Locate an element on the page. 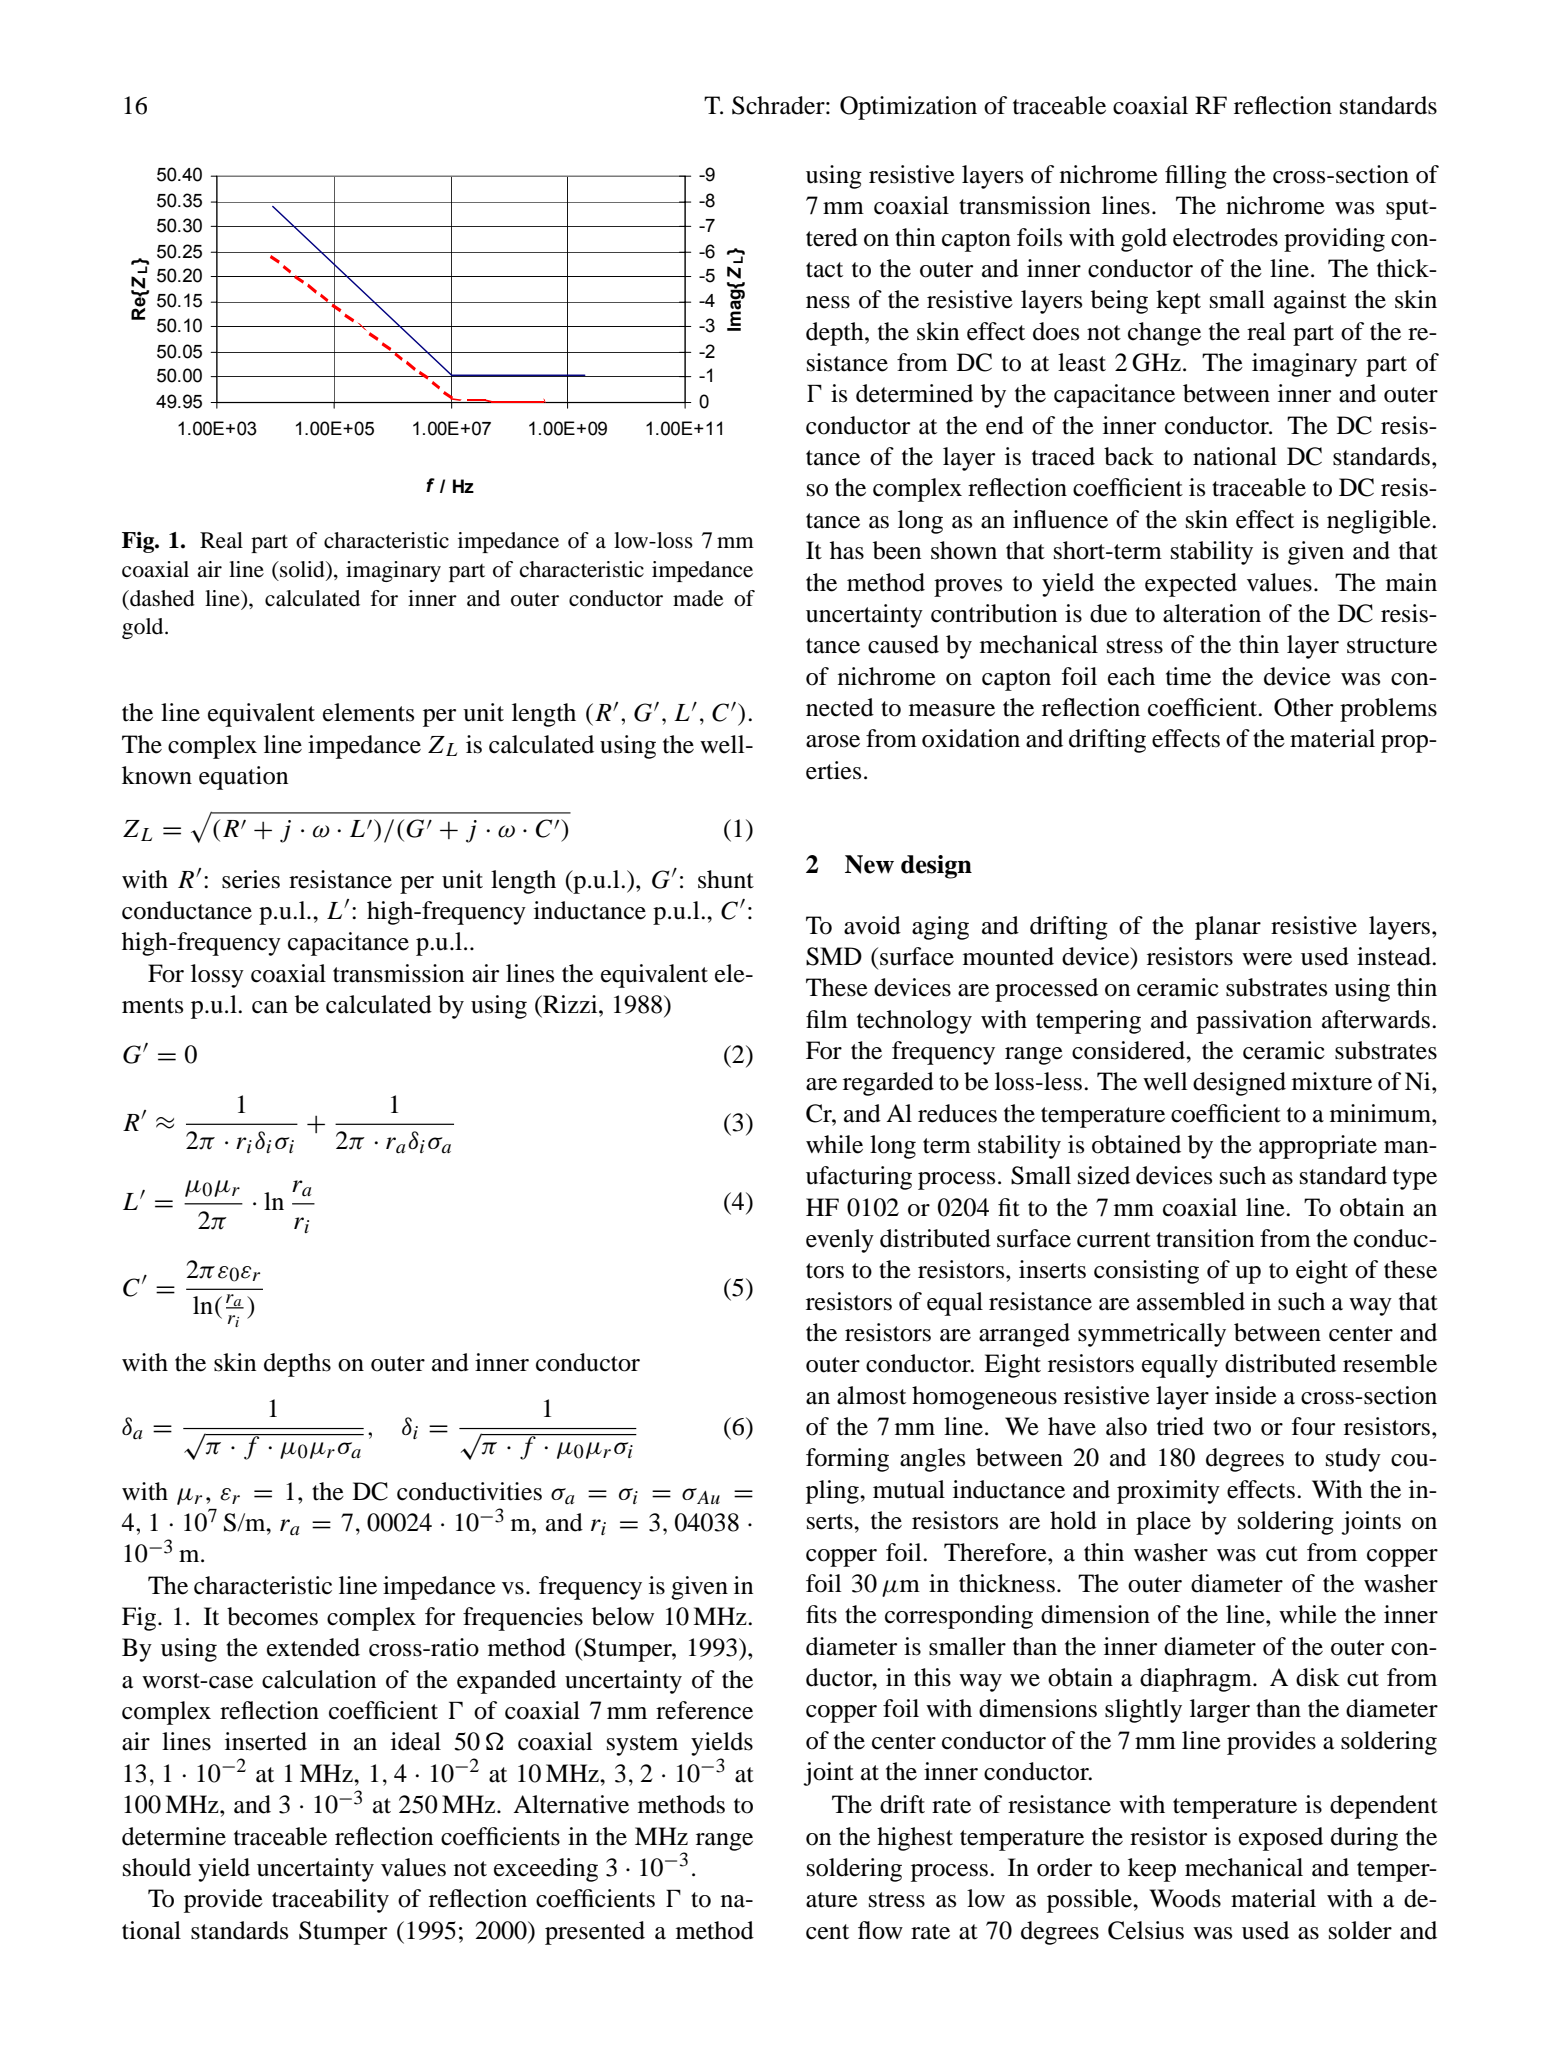  presented is located at coordinates (595, 1933).
